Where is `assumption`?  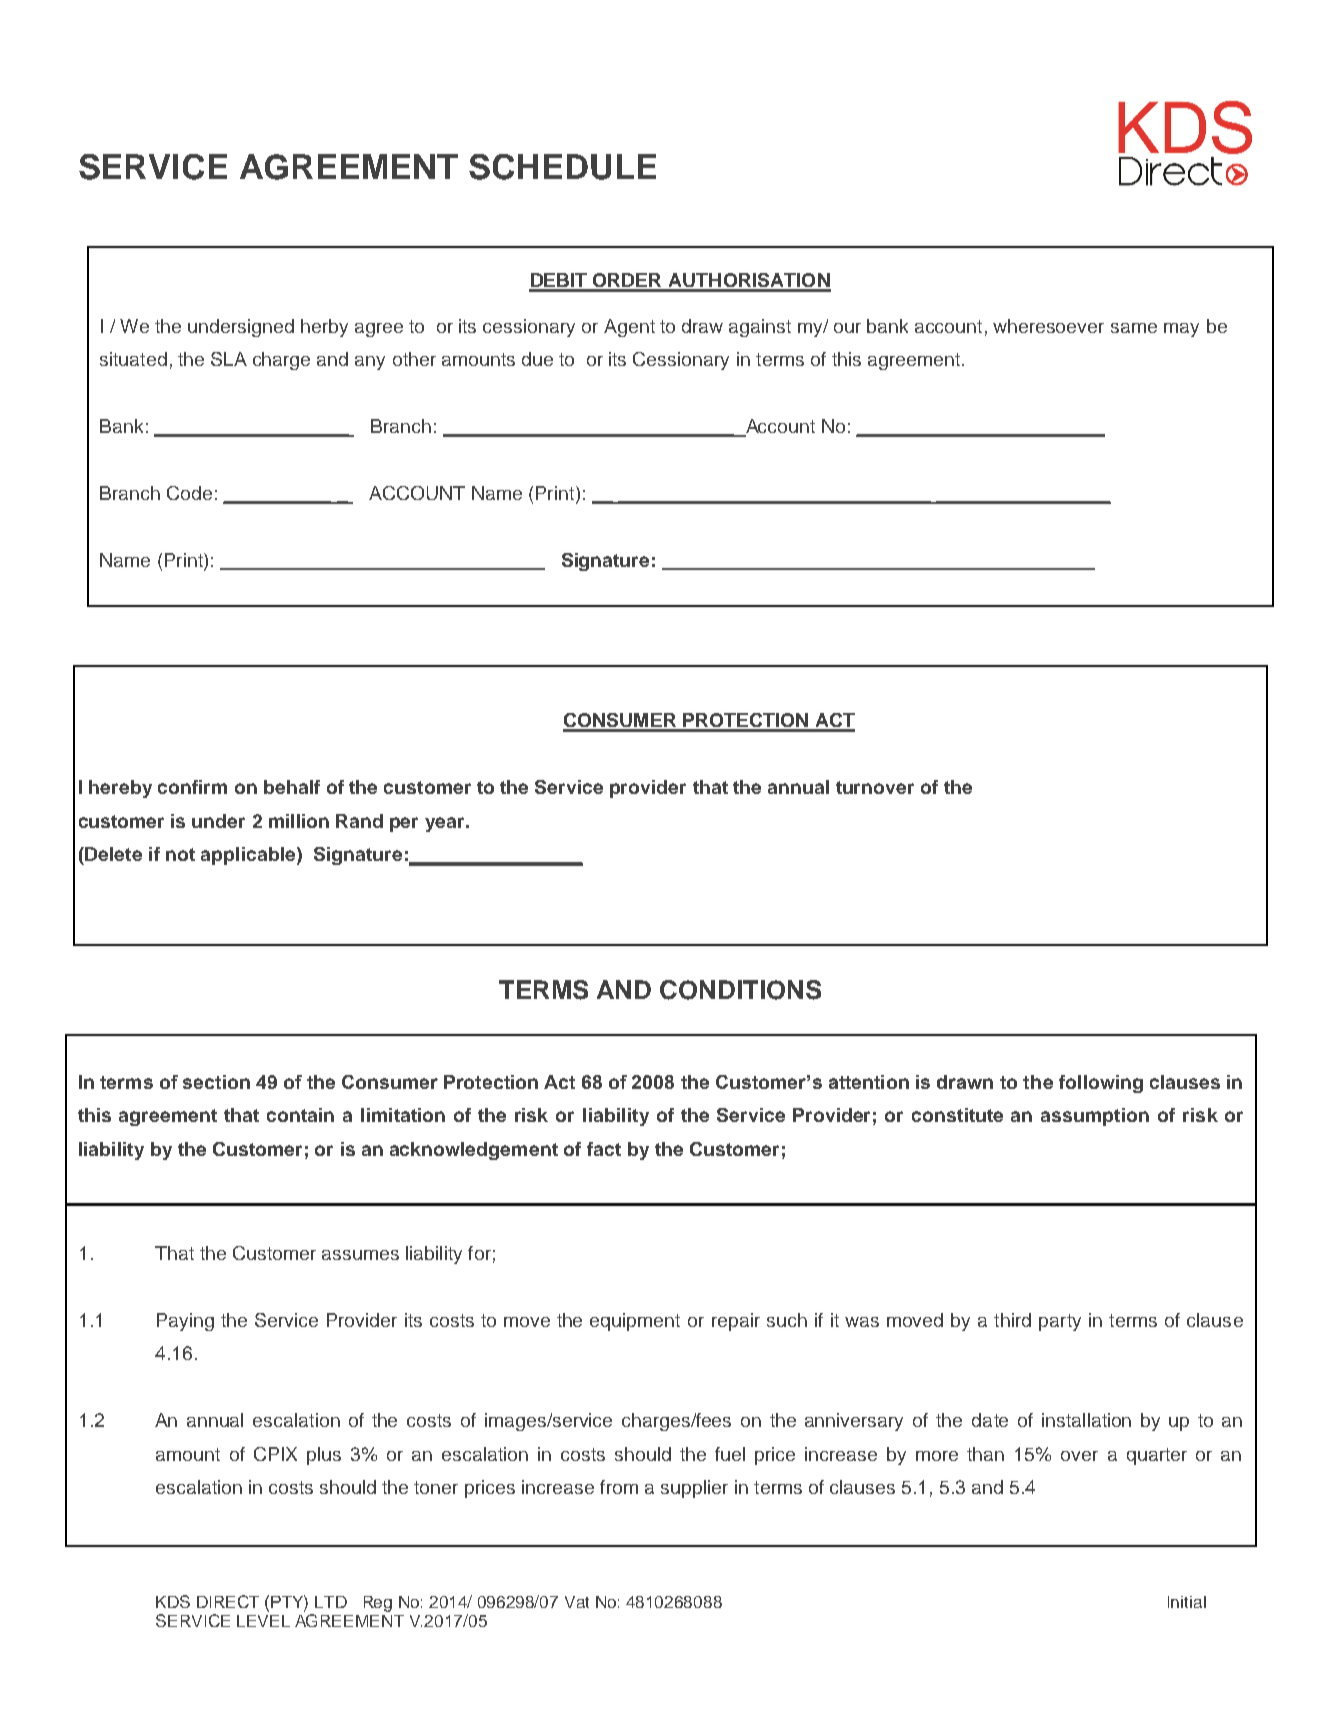 assumption is located at coordinates (1095, 1117).
